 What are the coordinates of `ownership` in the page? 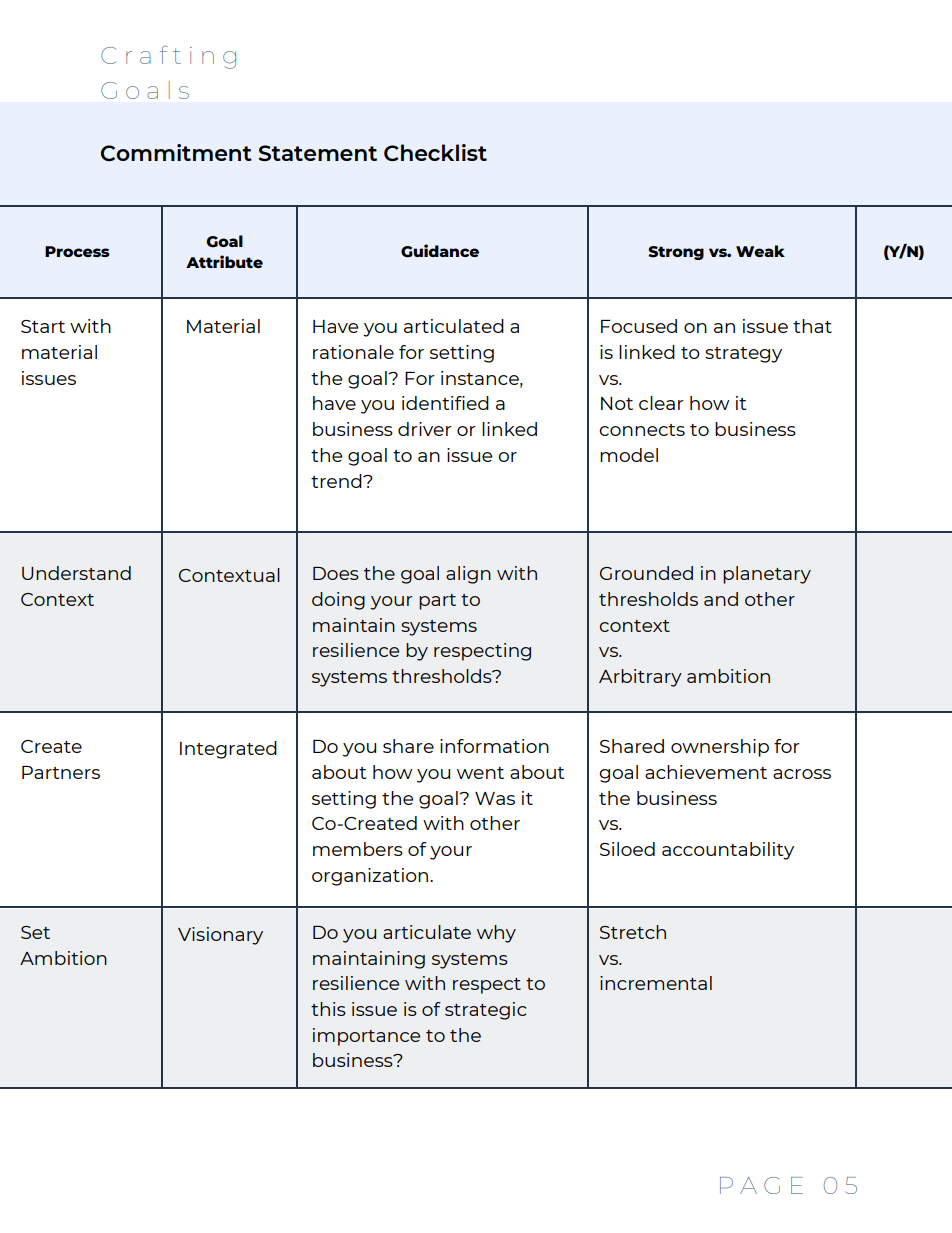 It's located at (720, 748).
